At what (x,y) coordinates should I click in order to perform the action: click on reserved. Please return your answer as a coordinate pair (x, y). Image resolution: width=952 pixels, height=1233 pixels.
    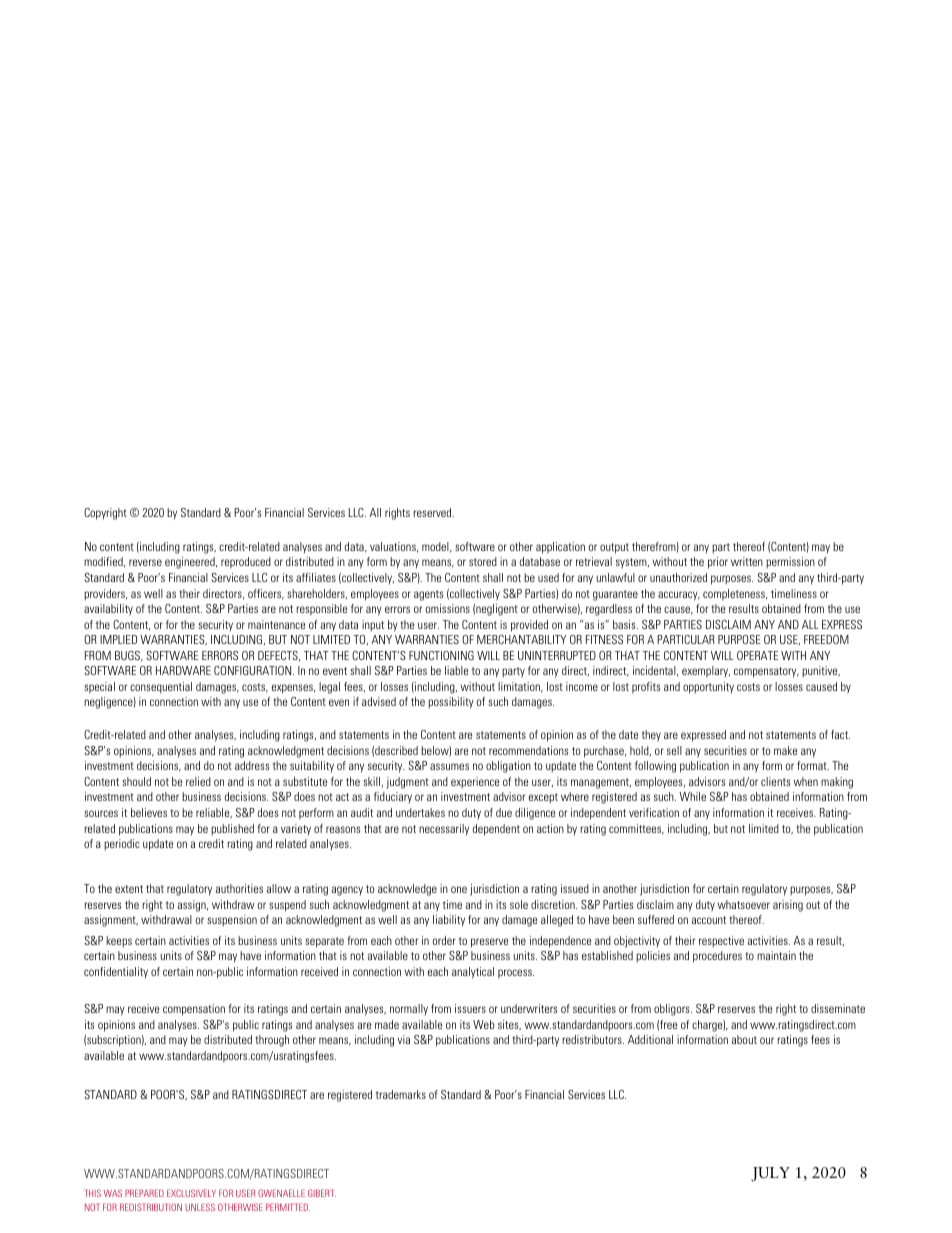
    Looking at the image, I should click on (434, 512).
